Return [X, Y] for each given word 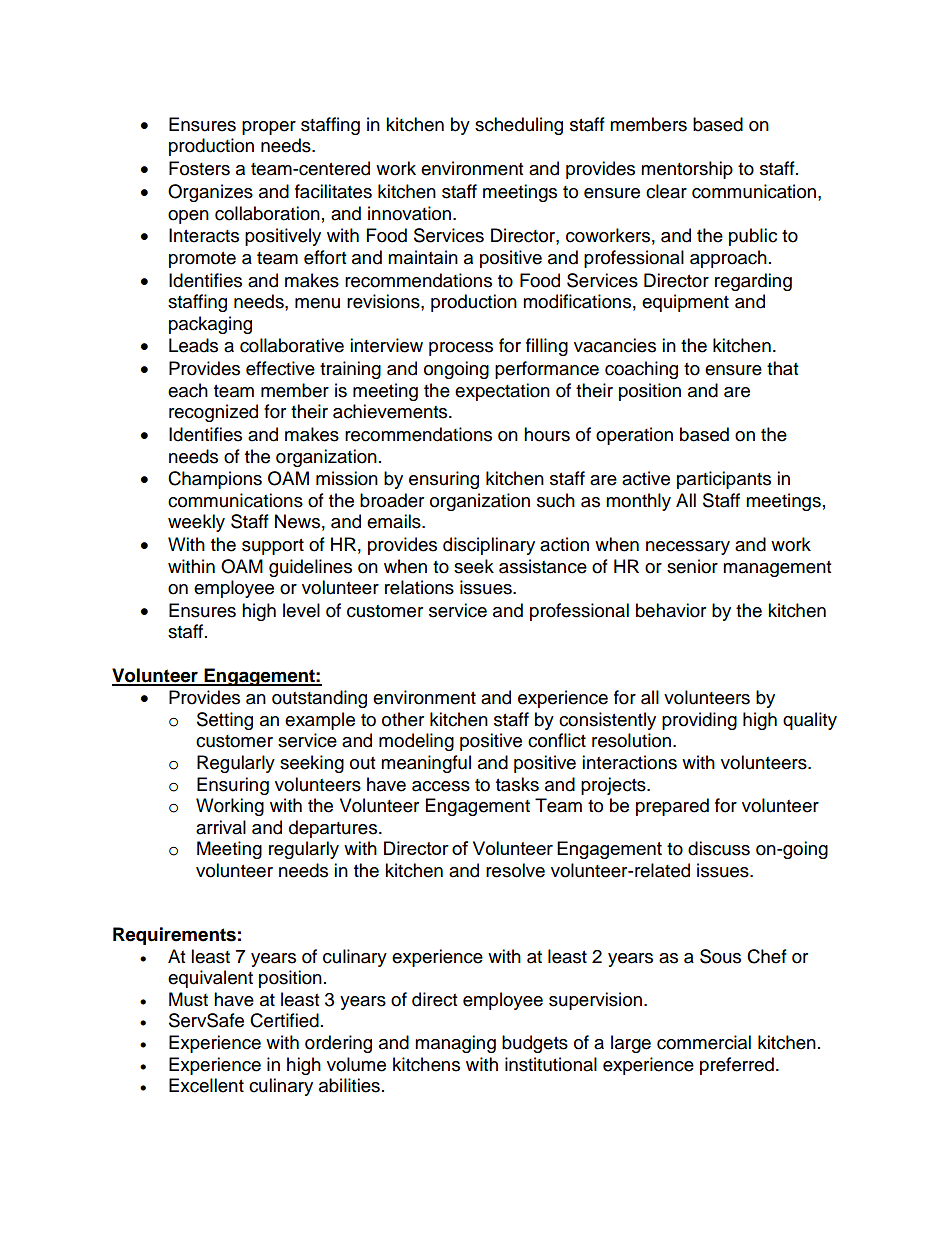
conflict [557, 740]
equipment [685, 303]
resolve [515, 870]
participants [724, 480]
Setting [225, 721]
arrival [221, 827]
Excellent [206, 1085]
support [273, 547]
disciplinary [489, 546]
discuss [719, 848]
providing [699, 721]
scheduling [519, 126]
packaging [210, 325]
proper [269, 128]
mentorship [687, 170]
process [461, 349]
